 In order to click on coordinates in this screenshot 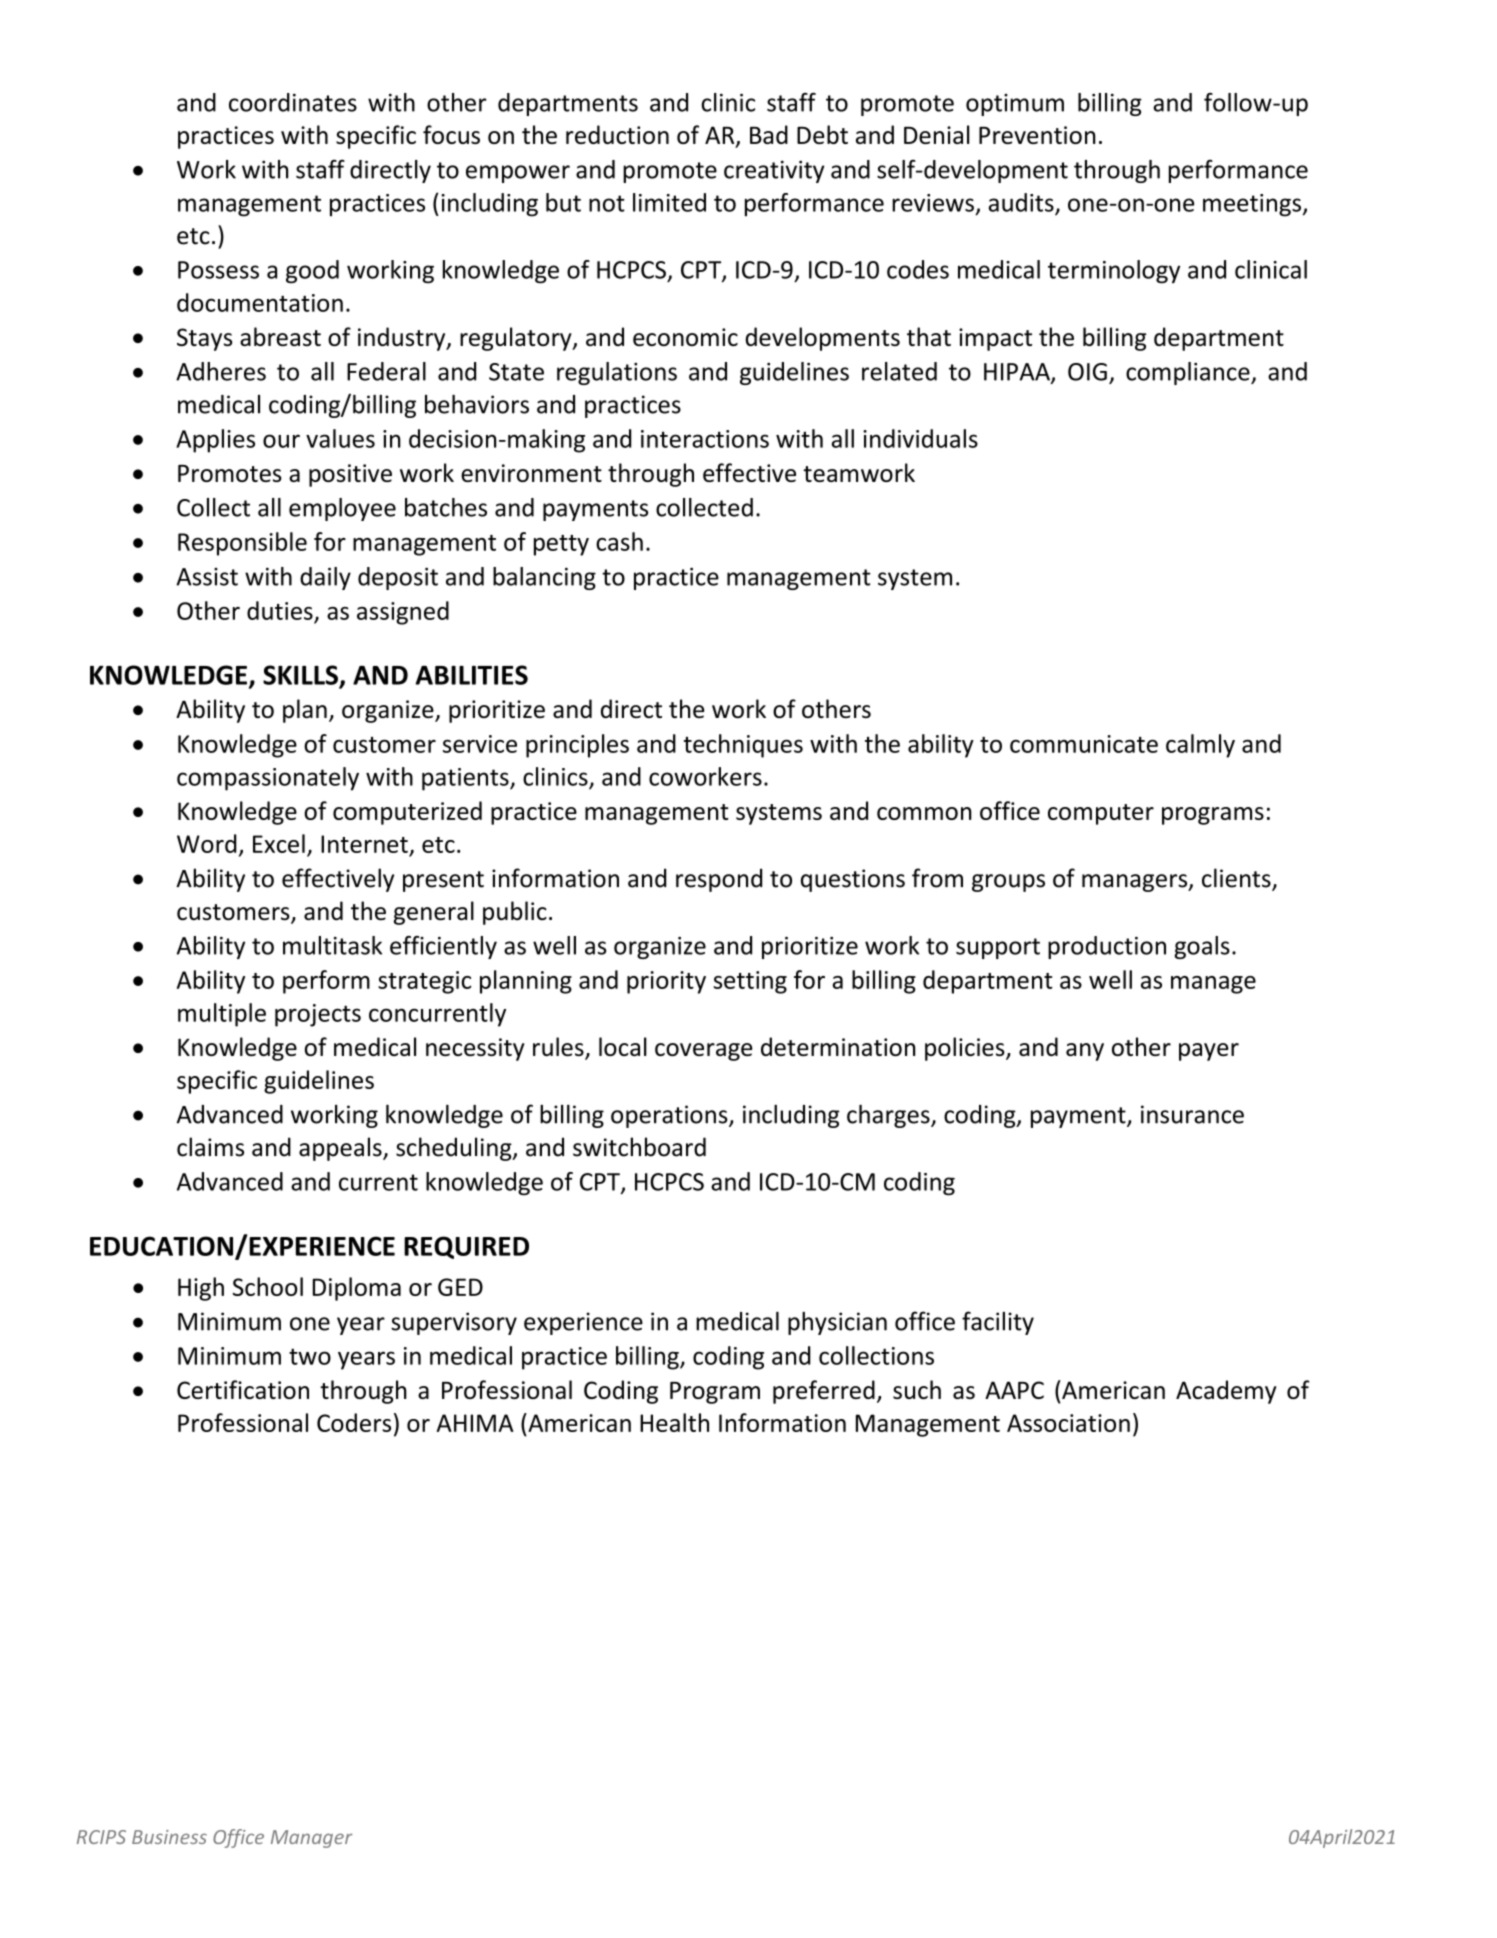, I will do `click(293, 102)`.
